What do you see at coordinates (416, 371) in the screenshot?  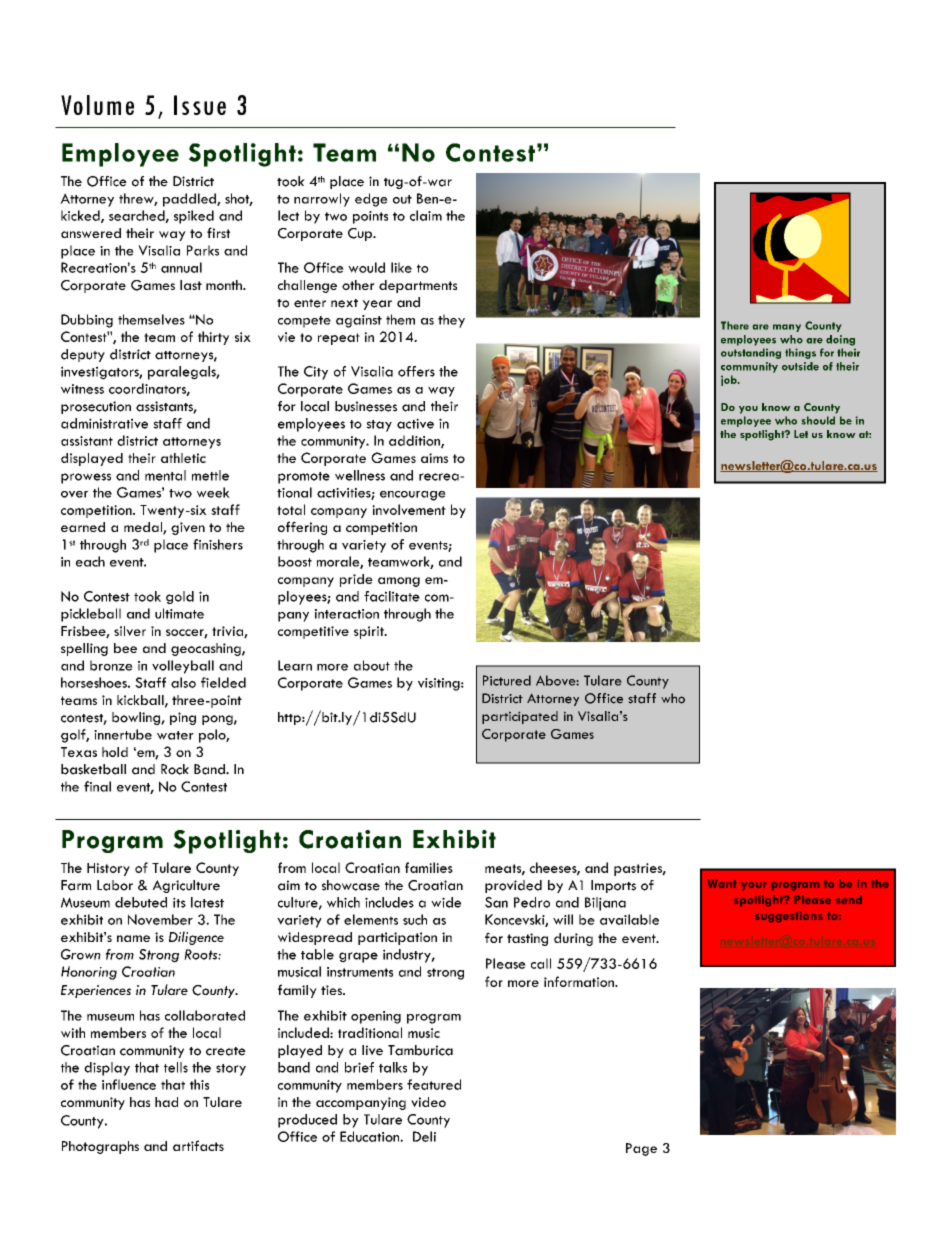 I see `offers` at bounding box center [416, 371].
